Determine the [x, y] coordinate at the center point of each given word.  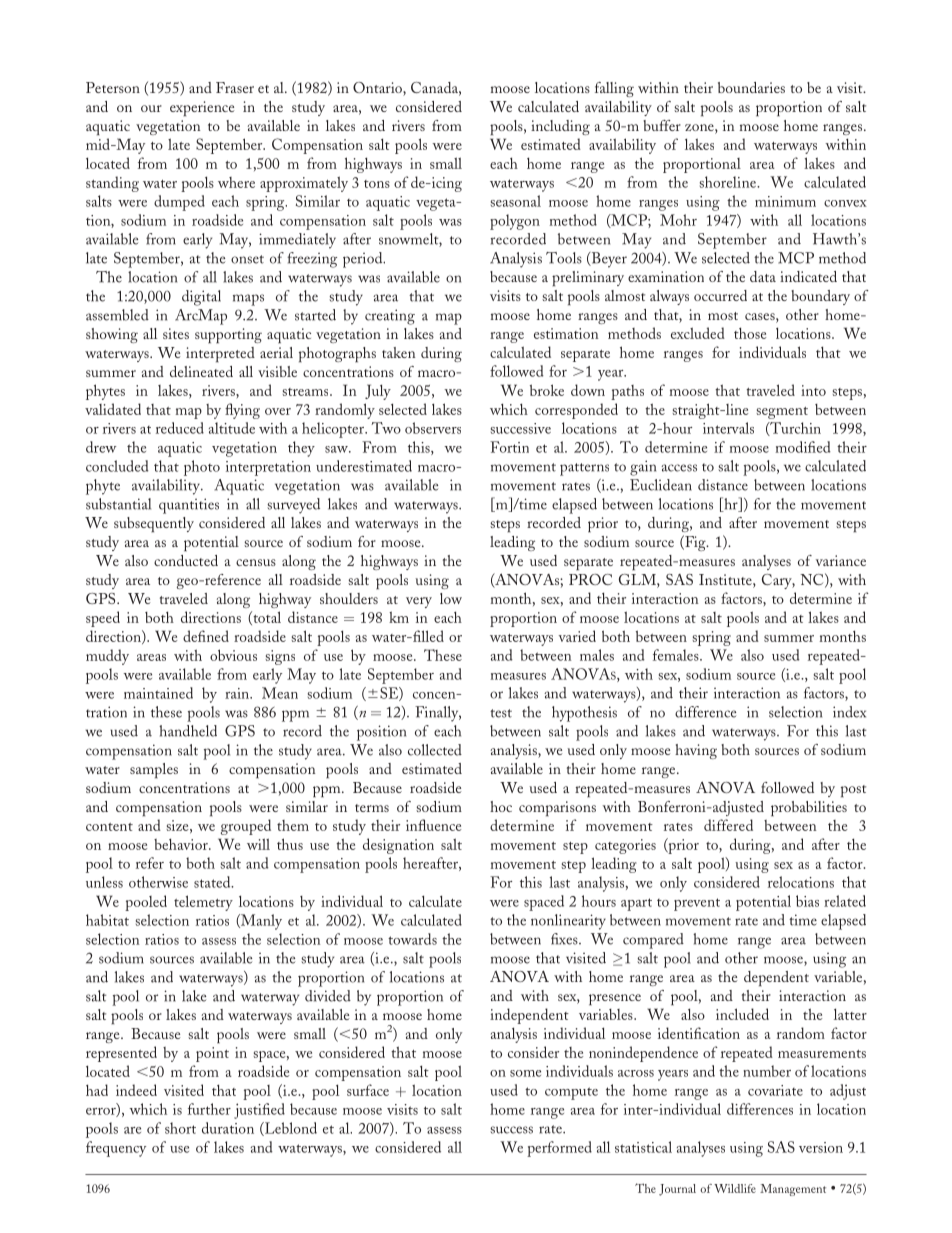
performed [559, 1149]
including [560, 127]
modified [803, 447]
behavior [182, 844]
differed [728, 825]
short [180, 1128]
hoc [501, 806]
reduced [180, 428]
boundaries [751, 87]
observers [433, 428]
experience [202, 108]
